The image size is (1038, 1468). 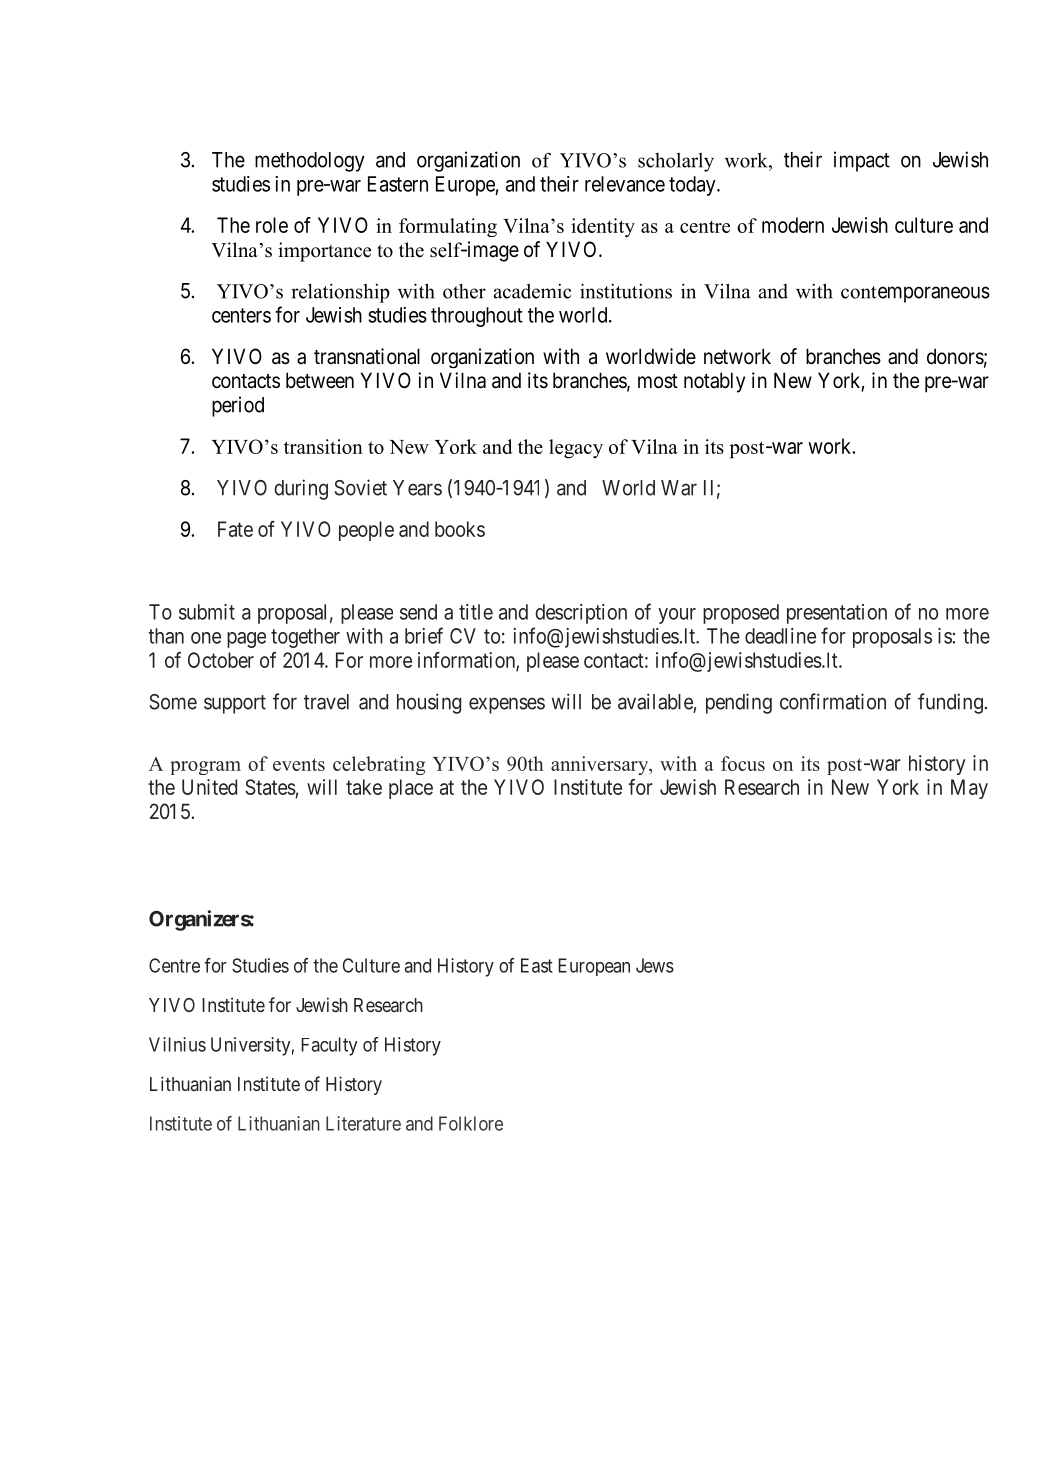 I want to click on impact, so click(x=862, y=161).
